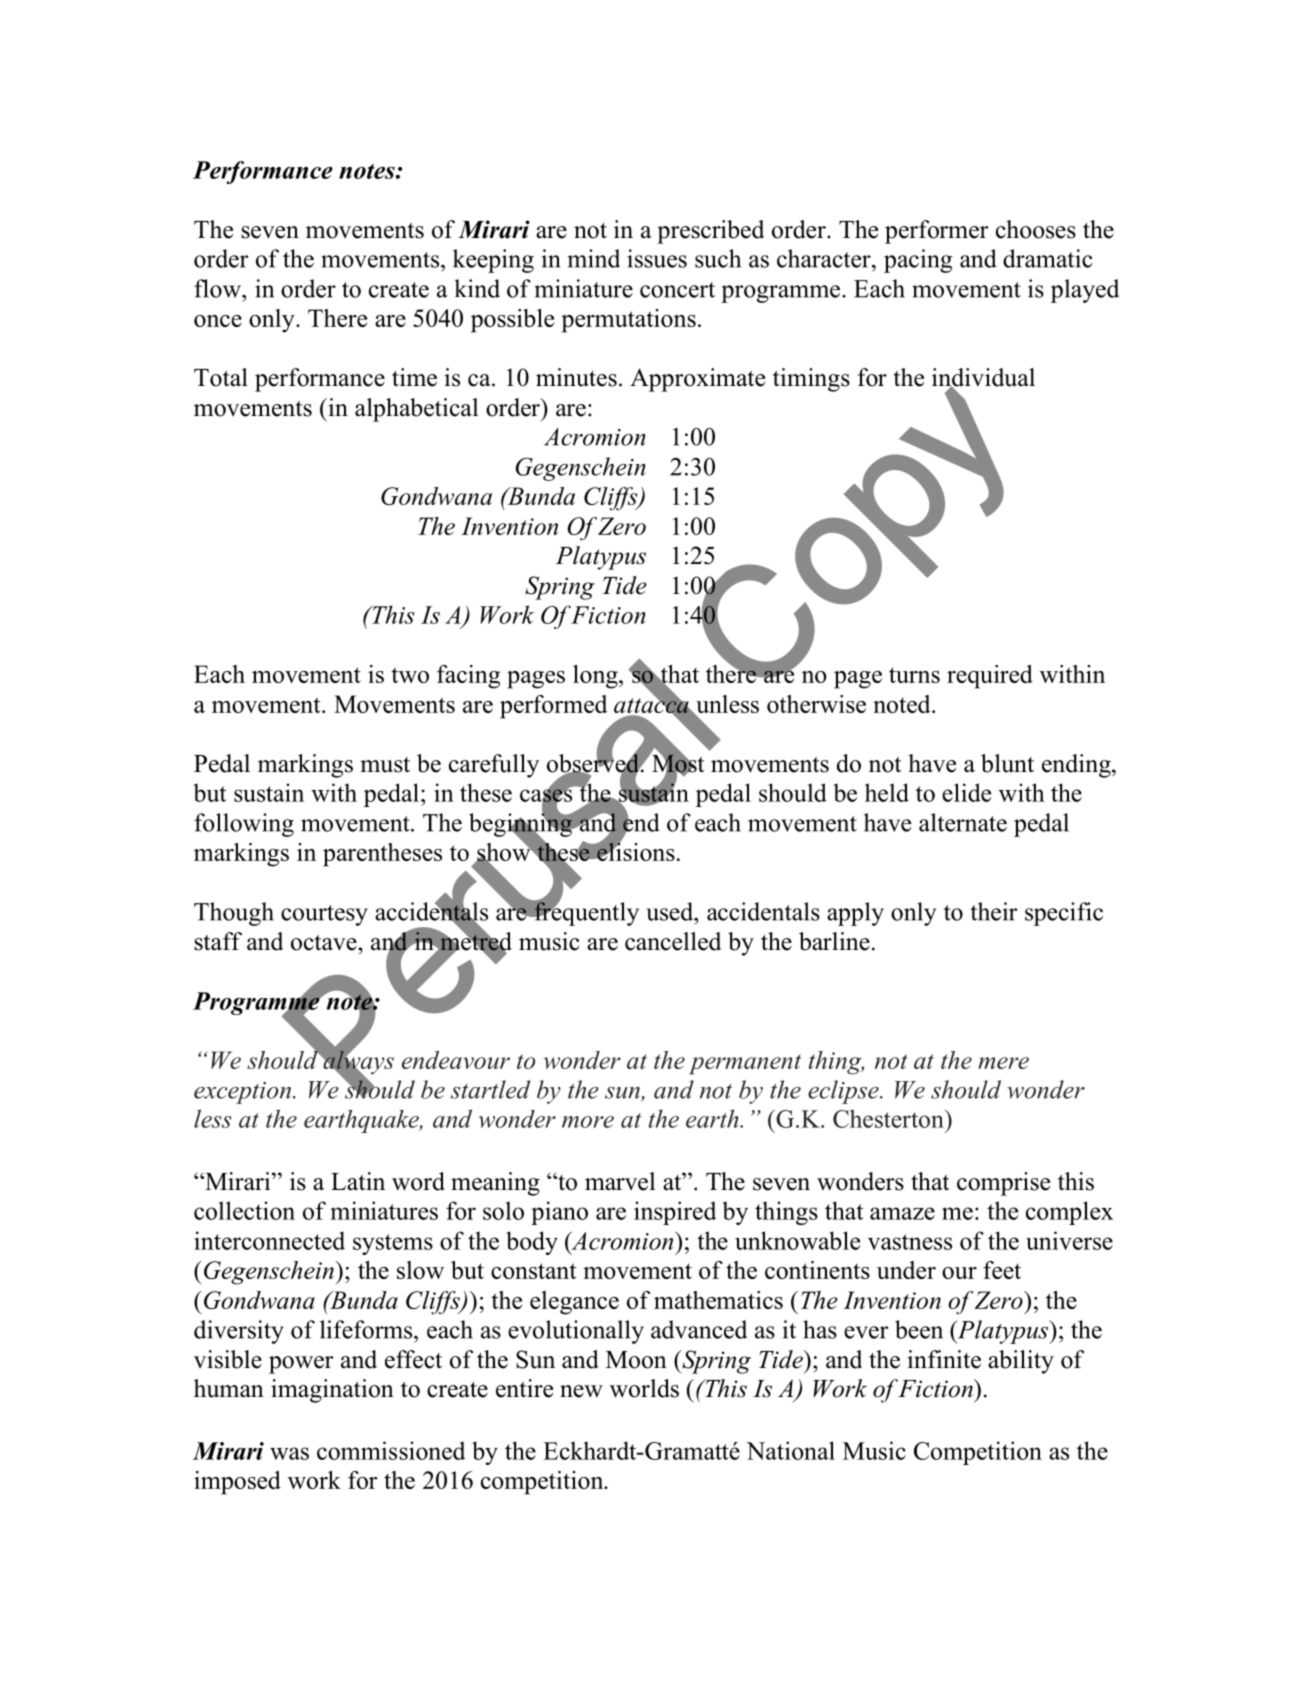  I want to click on long, so click(596, 677).
